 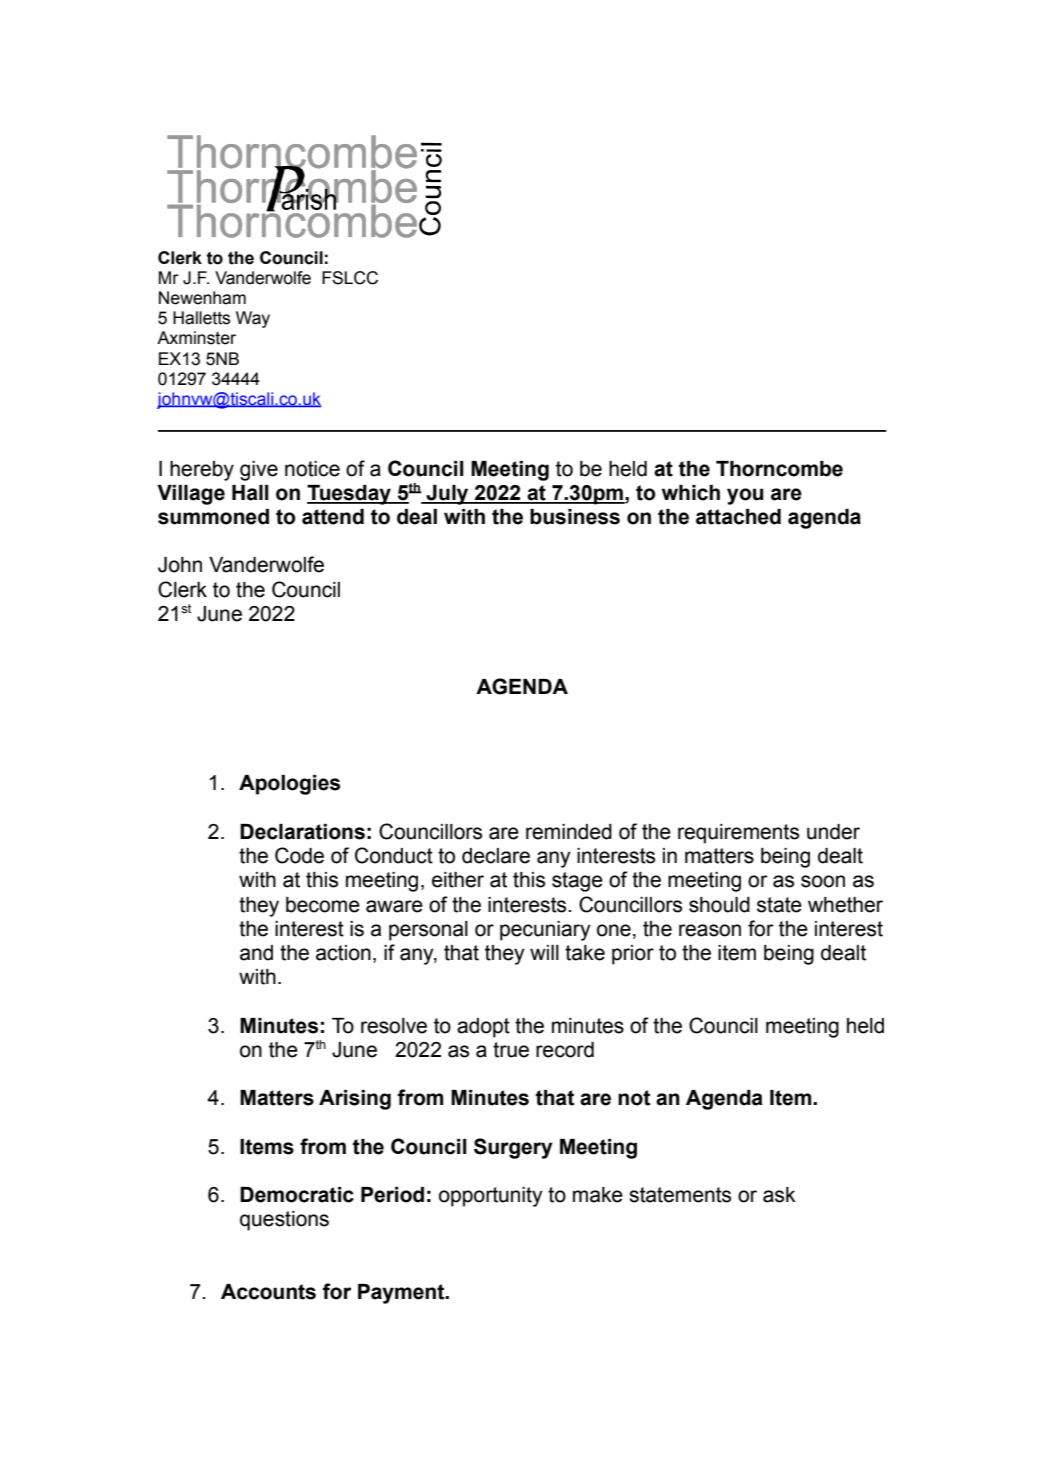 I want to click on attached, so click(x=738, y=517).
